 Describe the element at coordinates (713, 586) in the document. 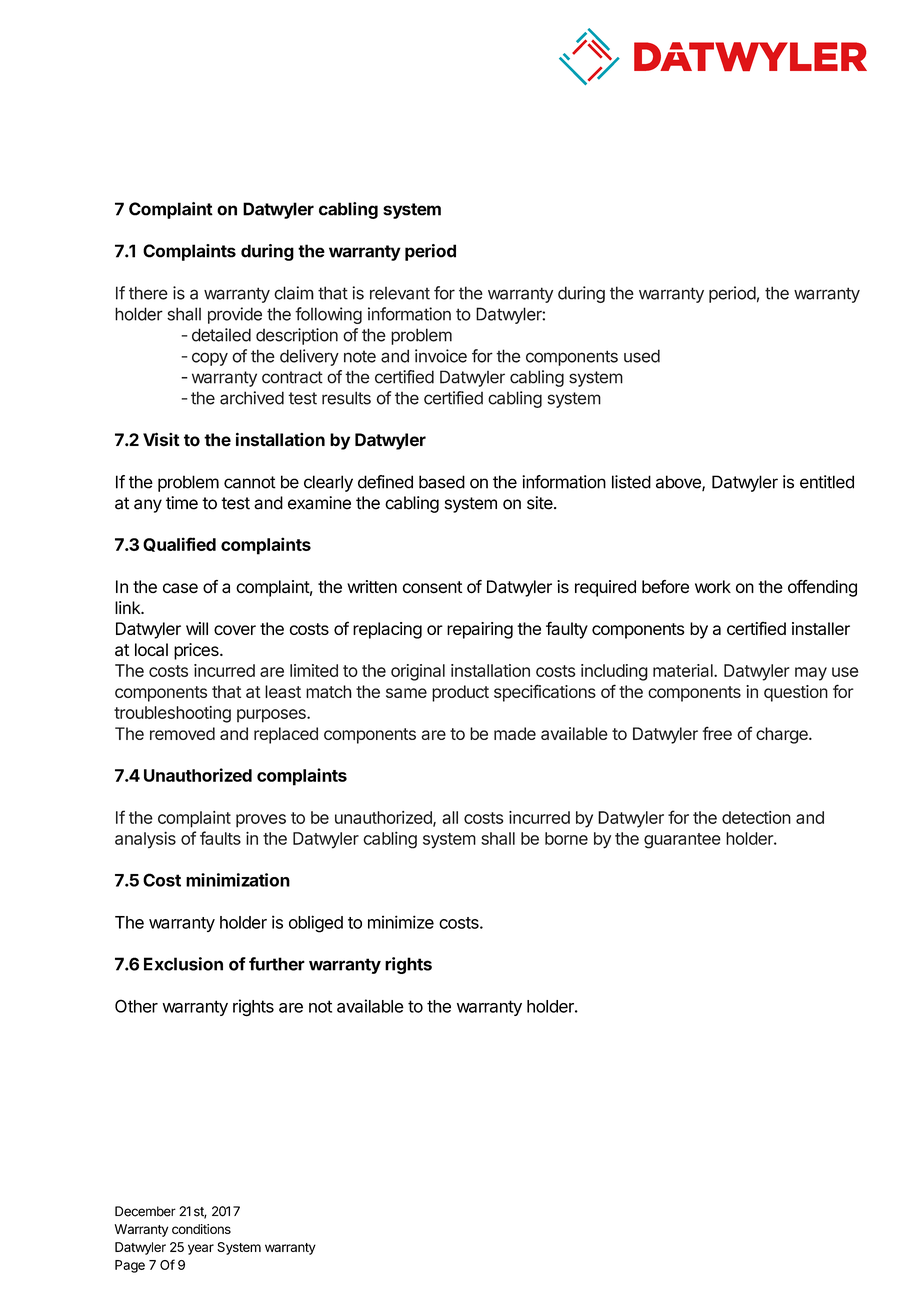

I see `work` at that location.
